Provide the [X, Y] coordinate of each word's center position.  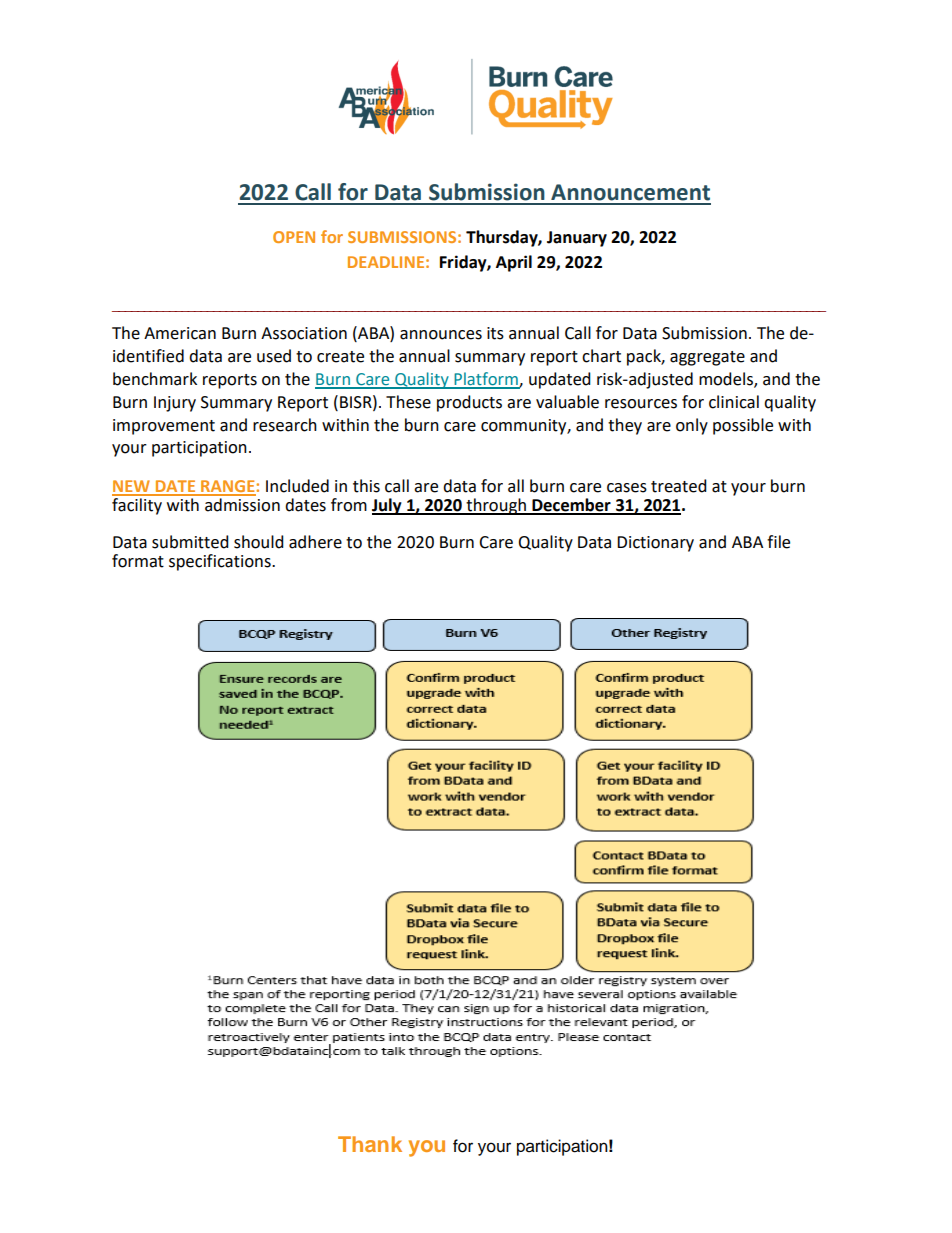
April [514, 263]
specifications [221, 562]
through [496, 506]
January [577, 239]
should [259, 542]
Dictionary [655, 544]
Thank [370, 1144]
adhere [315, 542]
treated [679, 486]
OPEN [294, 237]
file [778, 542]
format [138, 561]
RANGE [228, 487]
